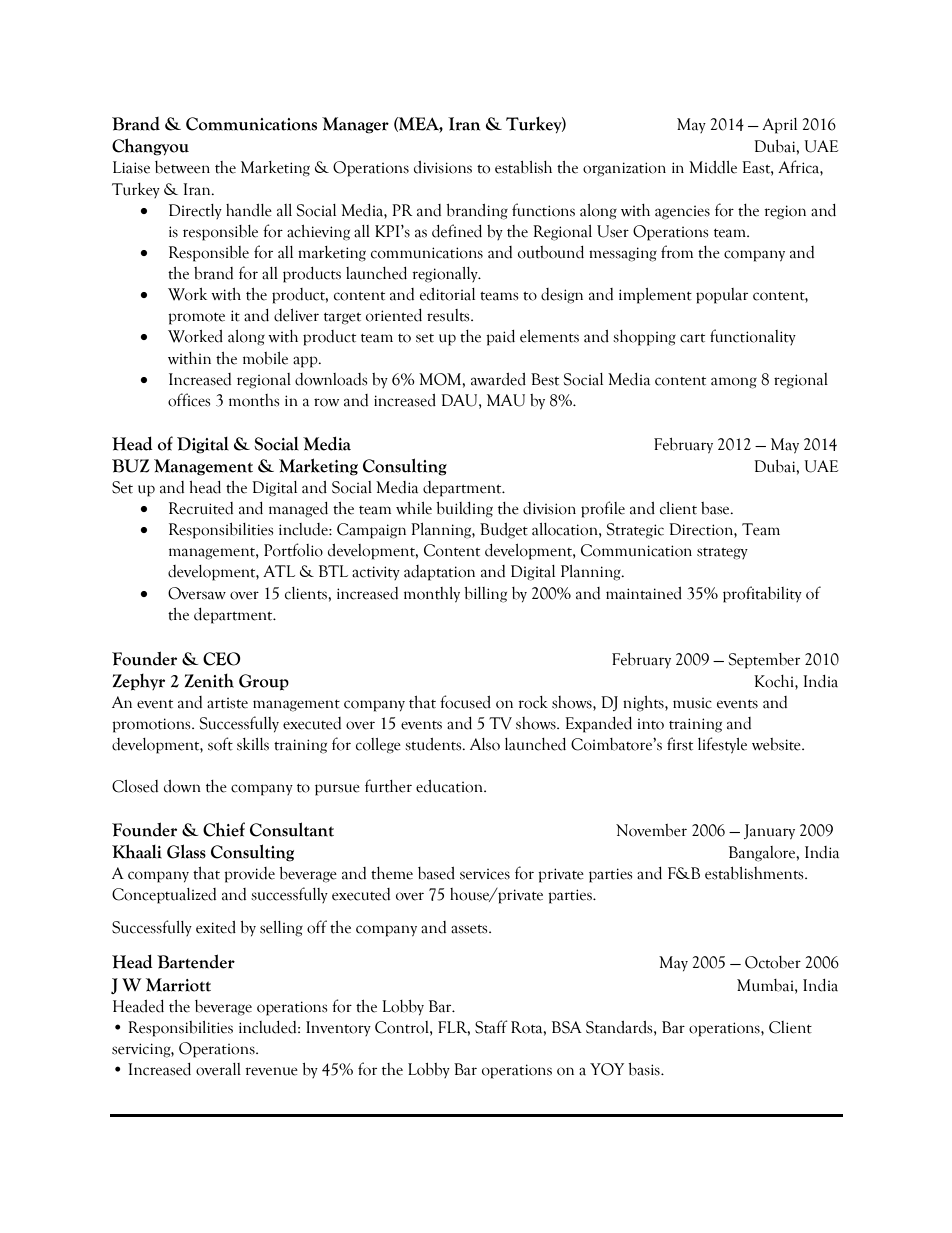 The width and height of the screenshot is (952, 1233). I want to click on between, so click(182, 167).
